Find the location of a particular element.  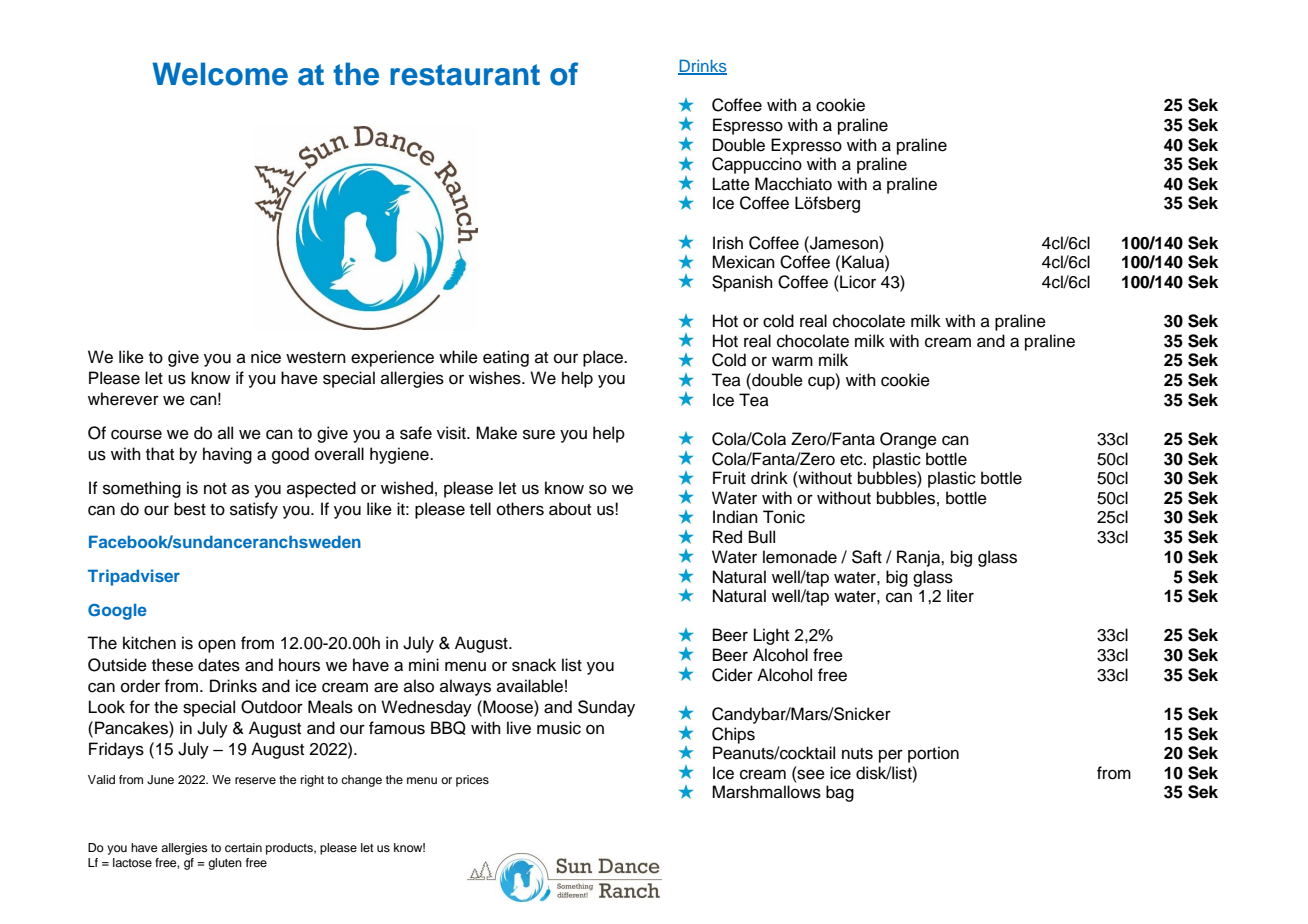

eating is located at coordinates (506, 358).
